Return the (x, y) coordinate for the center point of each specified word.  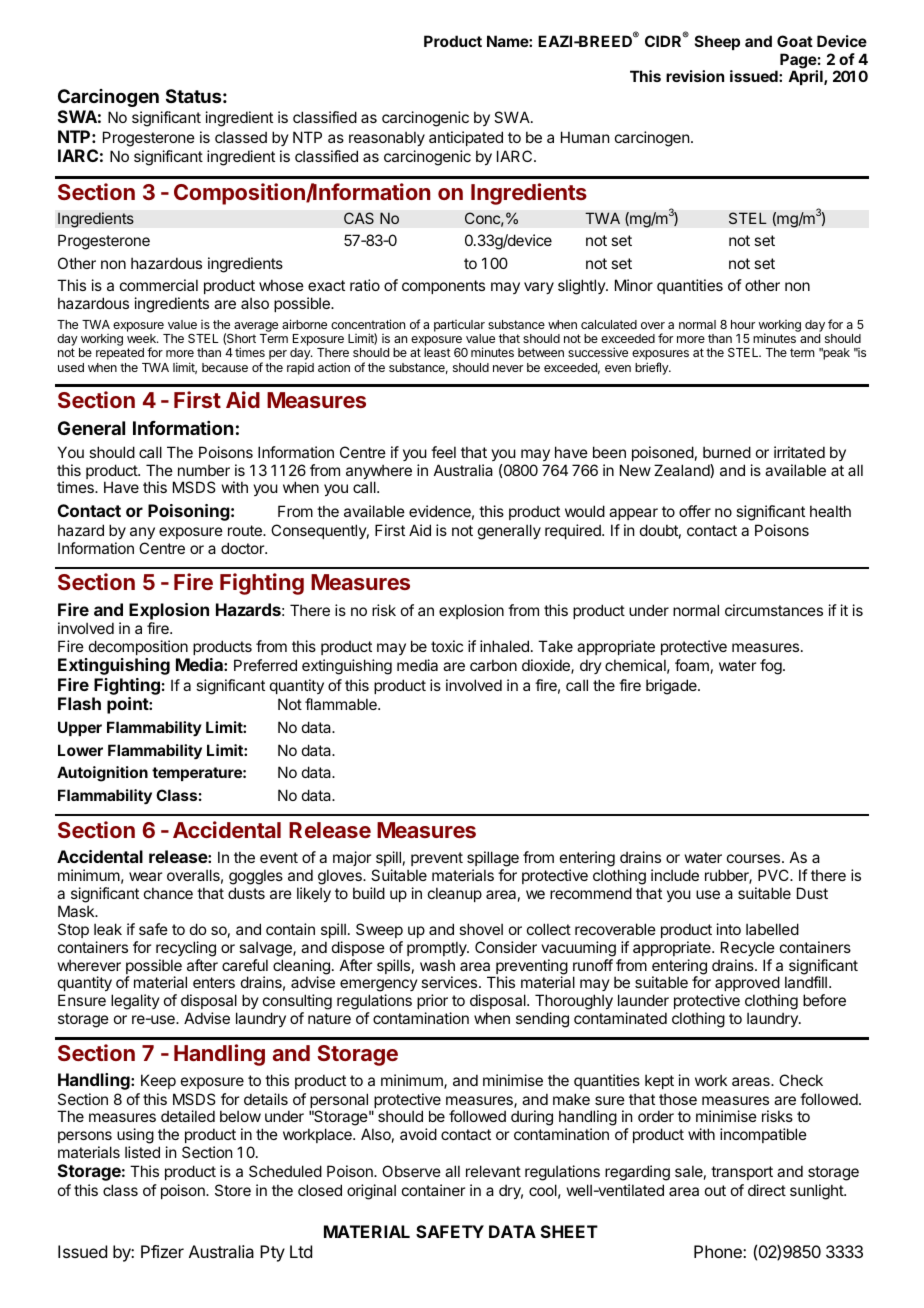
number (204, 470)
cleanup (455, 894)
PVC (774, 875)
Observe (411, 1171)
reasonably (387, 138)
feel (443, 452)
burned (727, 452)
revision (695, 76)
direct (767, 1190)
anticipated (466, 138)
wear (145, 876)
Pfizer (162, 1251)
